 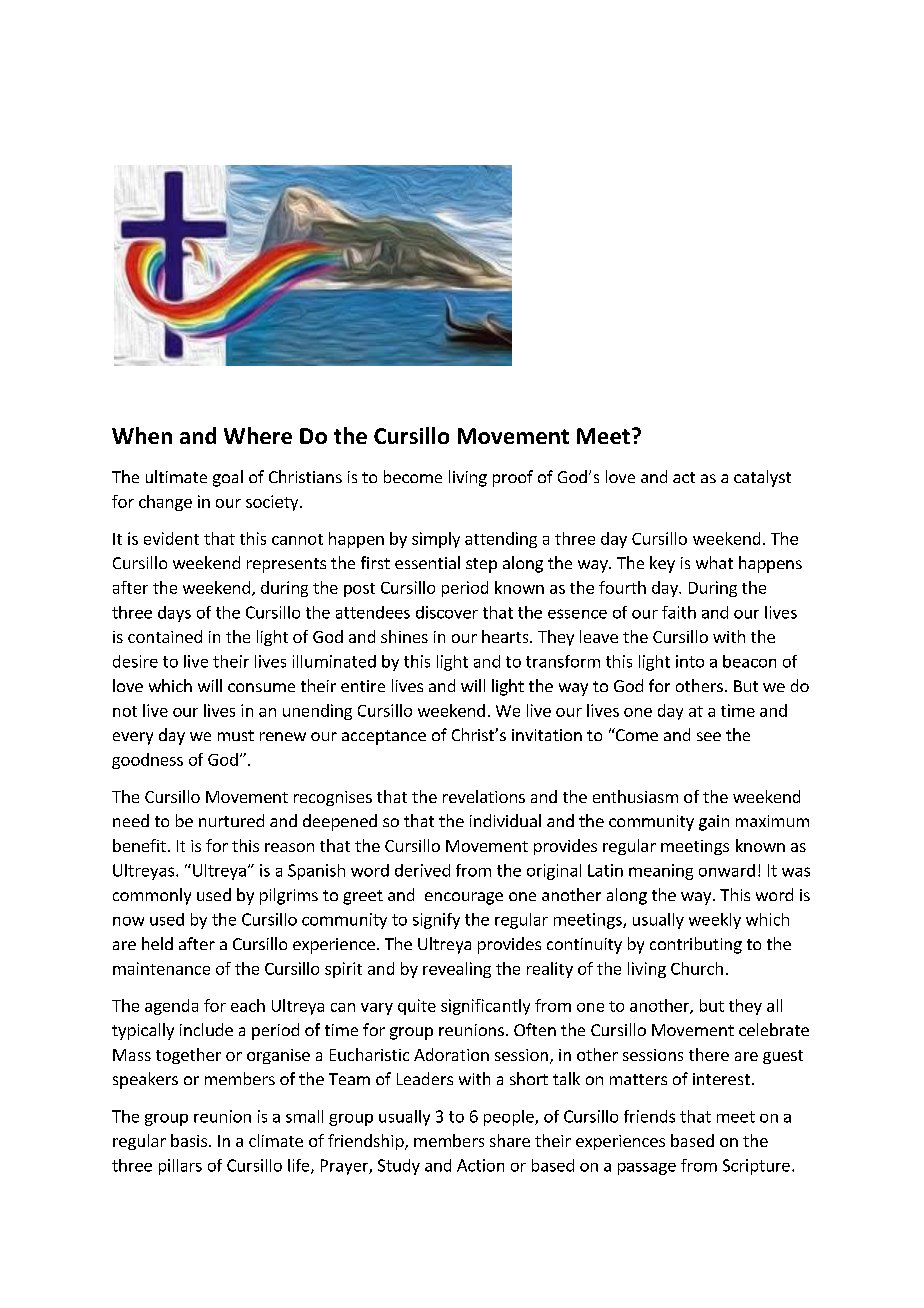 What do you see at coordinates (189, 1140) in the page?
I see `basis` at bounding box center [189, 1140].
